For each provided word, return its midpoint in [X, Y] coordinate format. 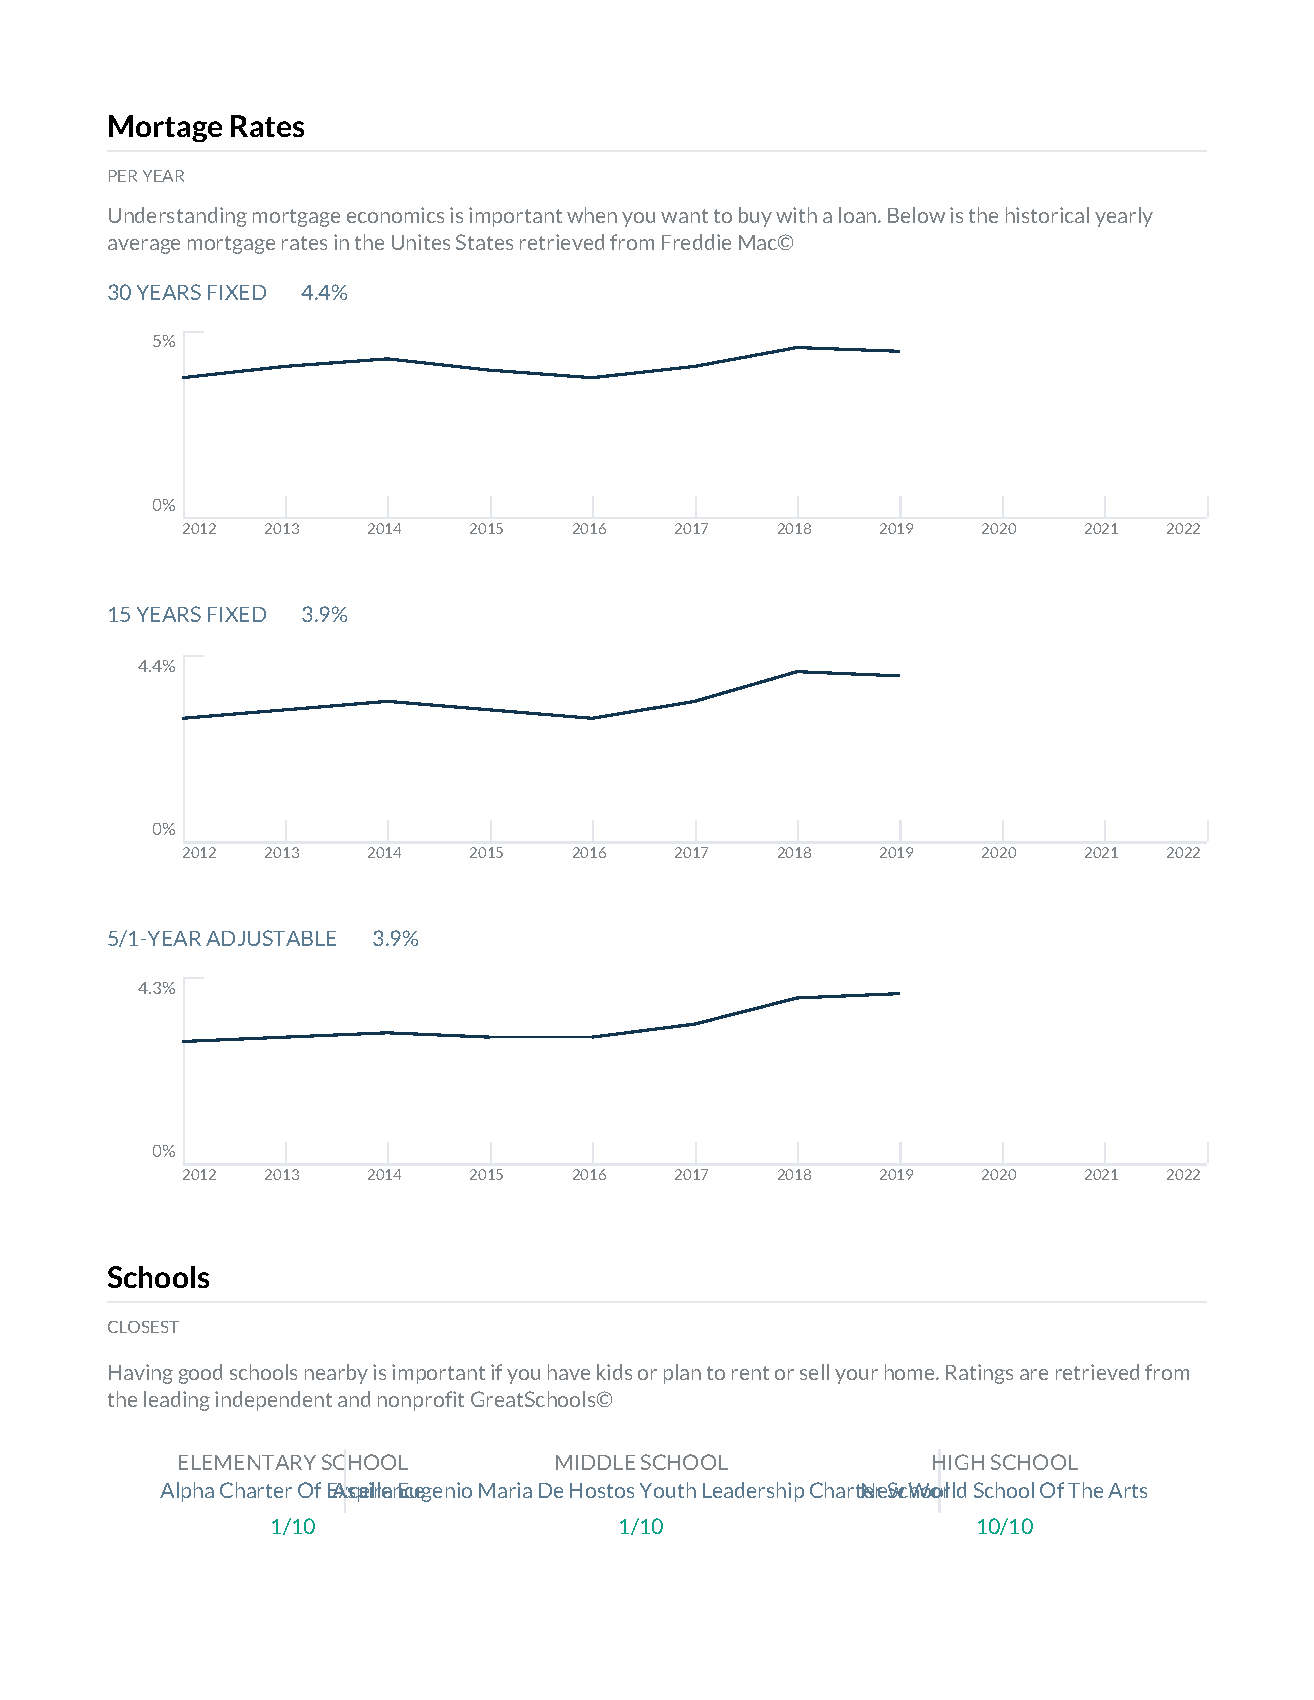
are [1034, 1374]
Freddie [696, 242]
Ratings [979, 1374]
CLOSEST [143, 1327]
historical [1047, 215]
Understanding [178, 217]
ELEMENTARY [247, 1462]
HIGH [958, 1462]
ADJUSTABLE [271, 938]
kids [614, 1372]
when [592, 215]
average [144, 246]
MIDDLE [595, 1462]
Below [916, 215]
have [569, 1372]
